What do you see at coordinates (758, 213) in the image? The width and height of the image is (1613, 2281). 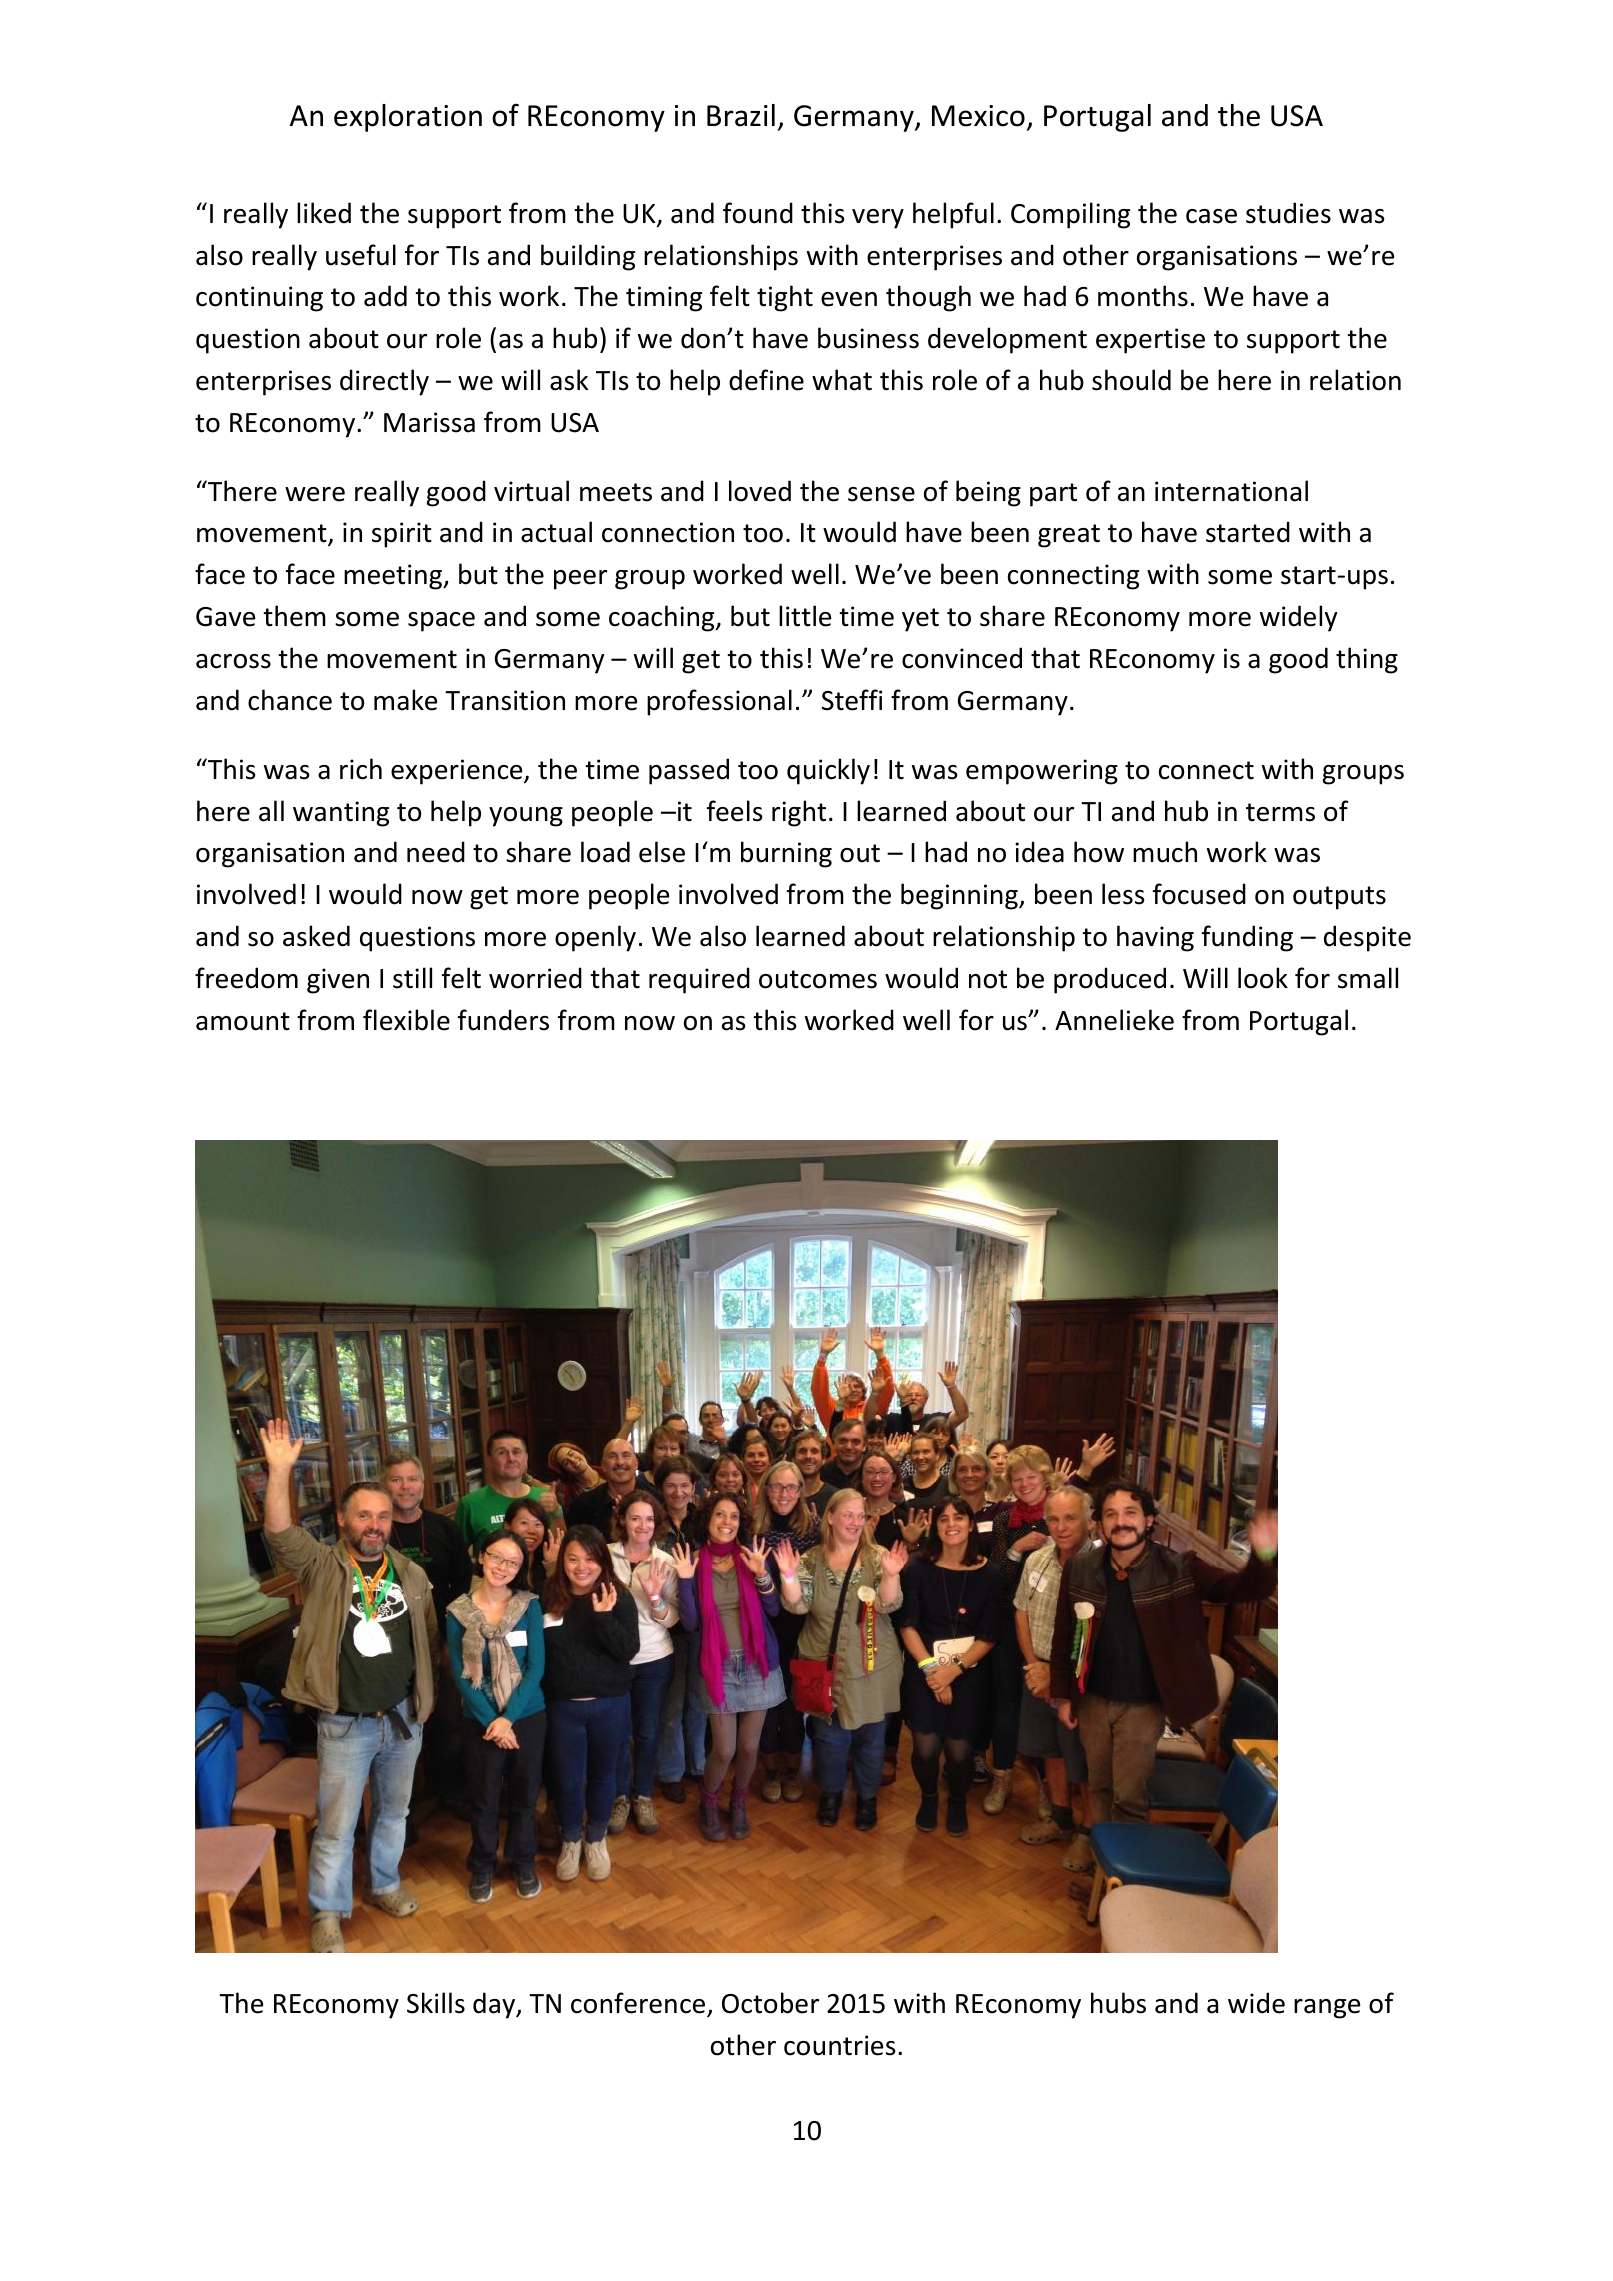 I see `found` at bounding box center [758, 213].
